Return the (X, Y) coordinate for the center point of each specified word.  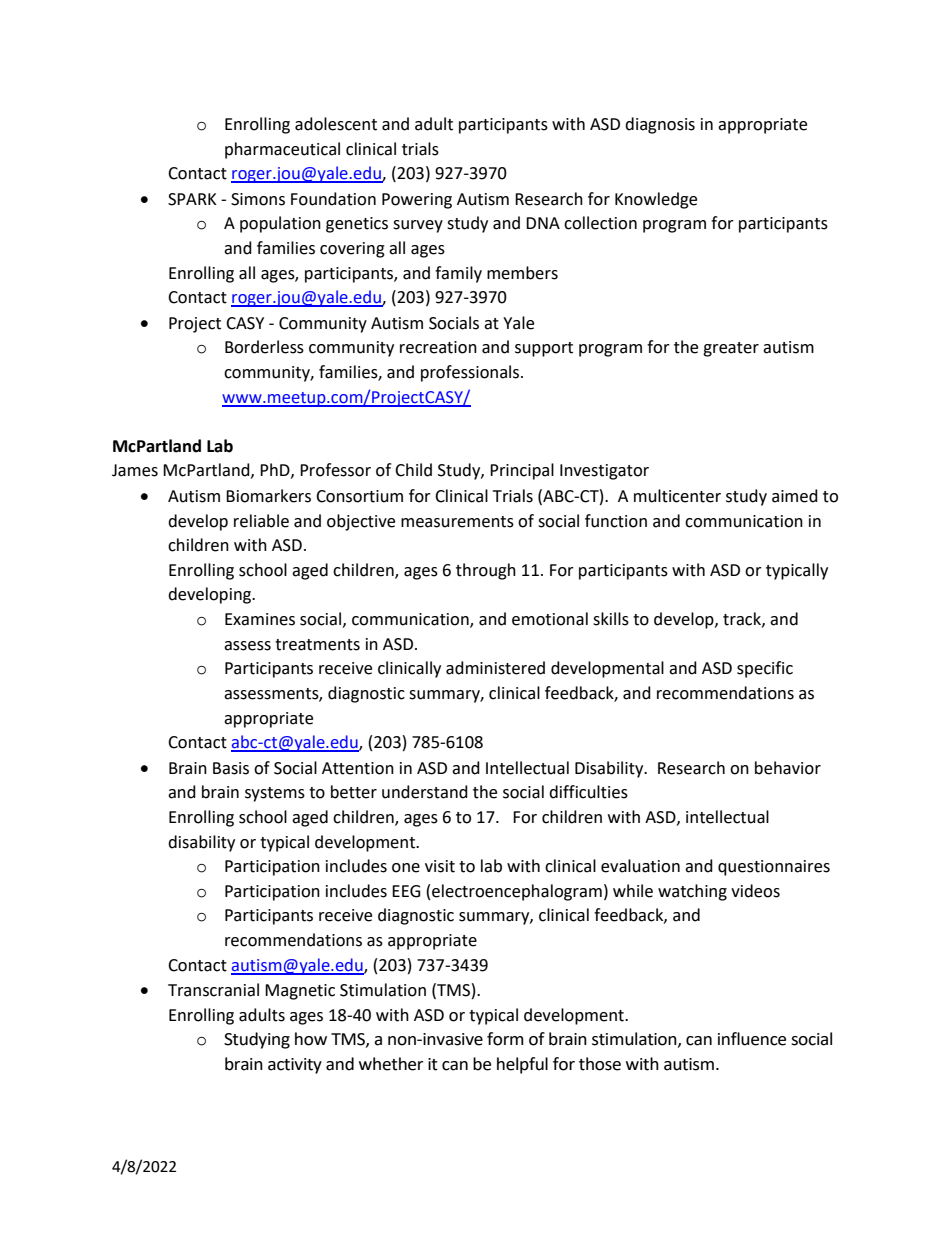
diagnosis (660, 125)
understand (425, 792)
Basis (231, 768)
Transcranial (213, 990)
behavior (788, 768)
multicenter (677, 496)
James (135, 470)
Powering (417, 201)
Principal (522, 471)
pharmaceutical (282, 150)
